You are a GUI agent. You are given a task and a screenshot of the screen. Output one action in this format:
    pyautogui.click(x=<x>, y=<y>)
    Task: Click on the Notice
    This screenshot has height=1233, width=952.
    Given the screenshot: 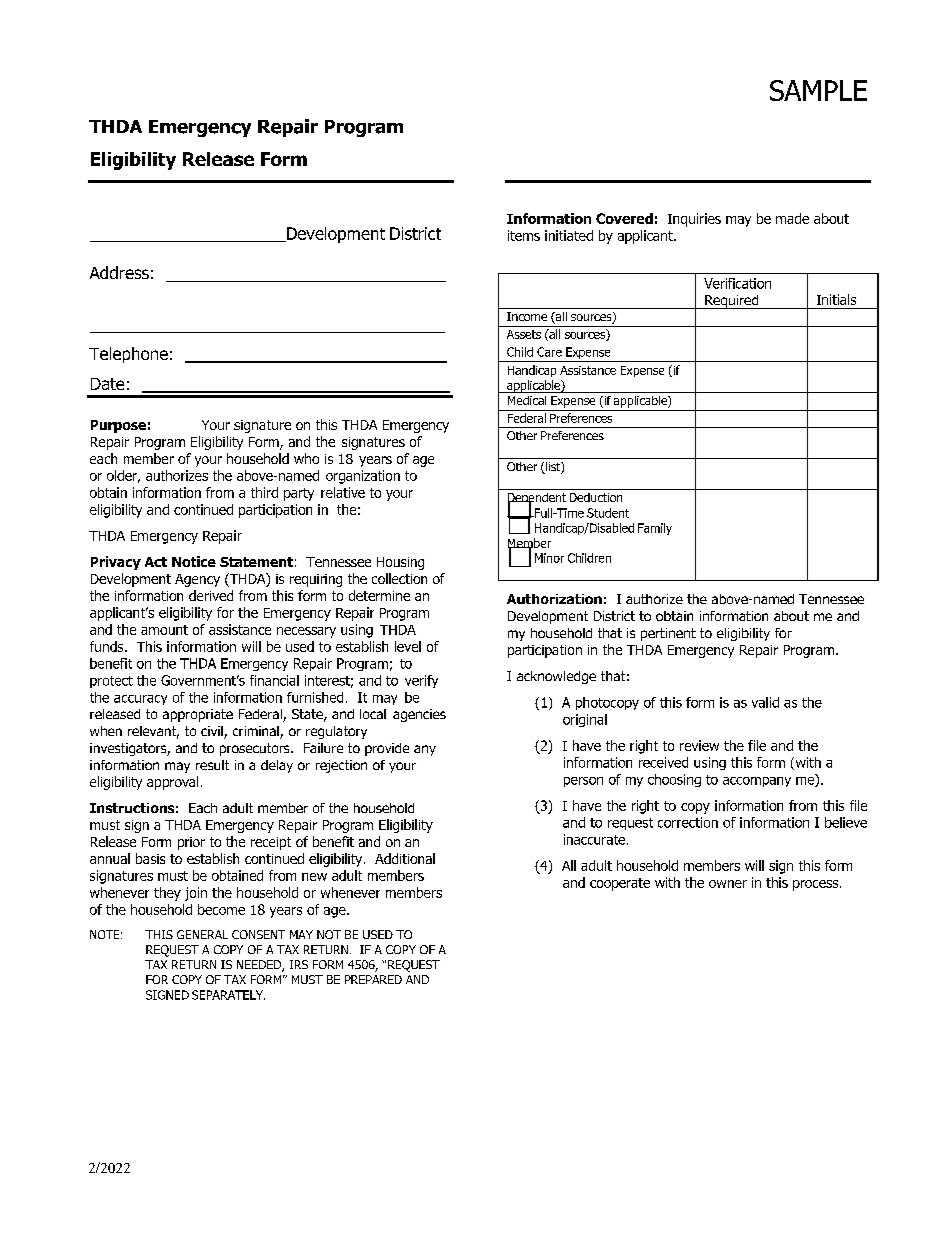 What is the action you would take?
    pyautogui.click(x=194, y=561)
